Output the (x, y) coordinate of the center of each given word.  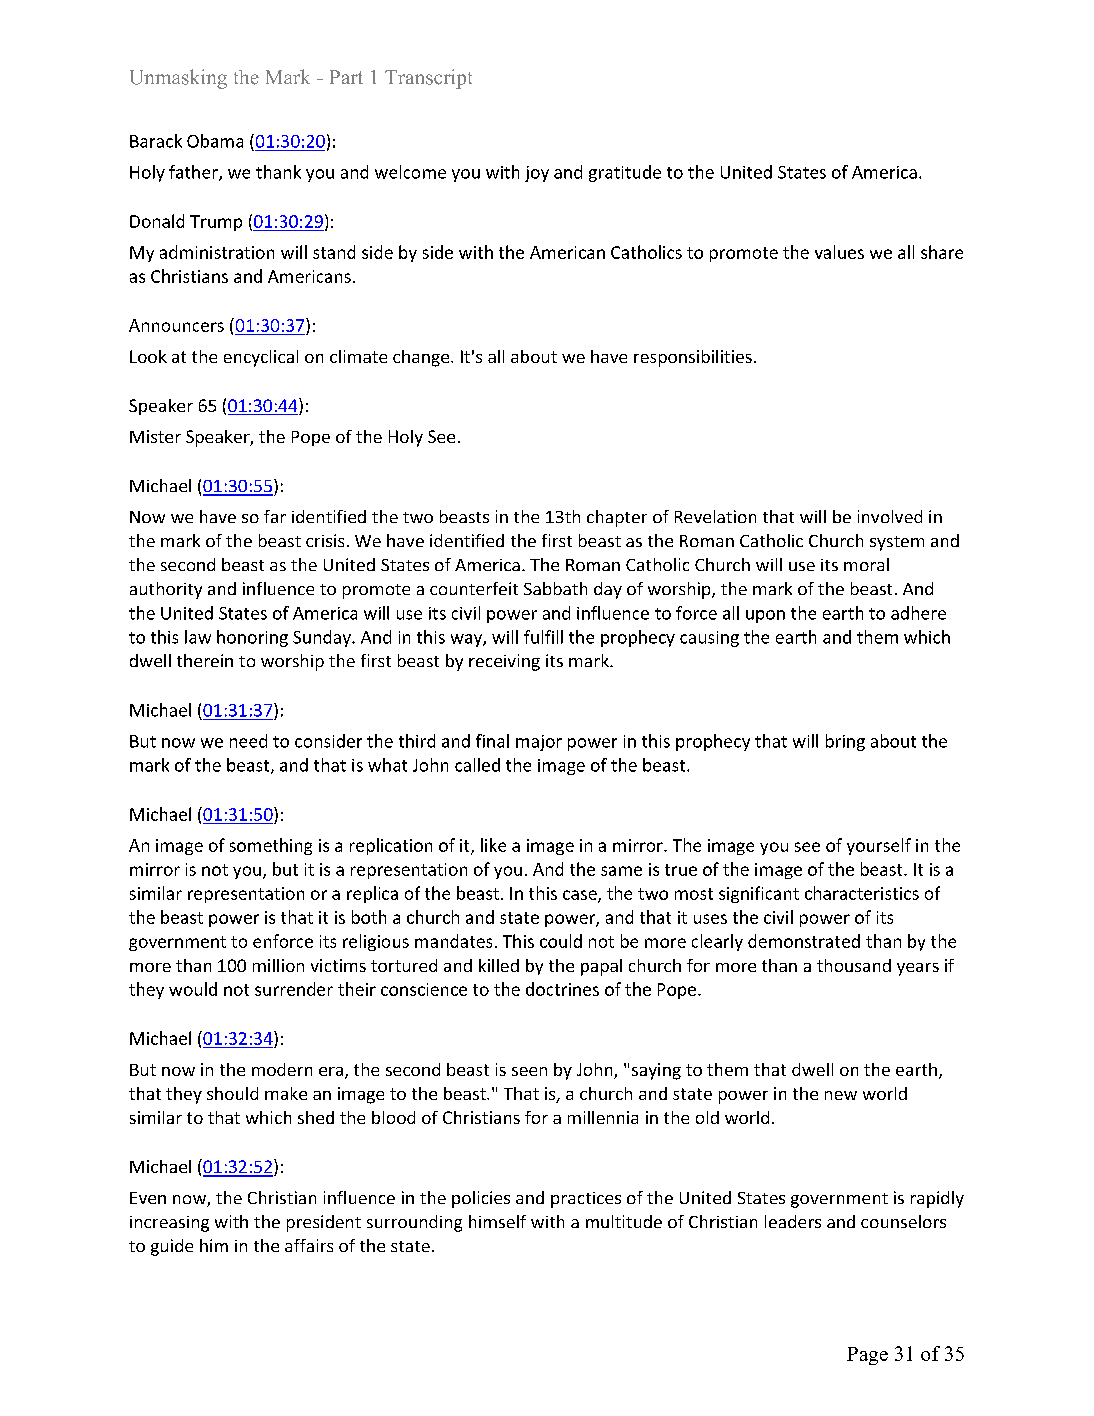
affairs (309, 1245)
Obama (215, 141)
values (839, 252)
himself (497, 1221)
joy (537, 174)
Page (867, 1356)
